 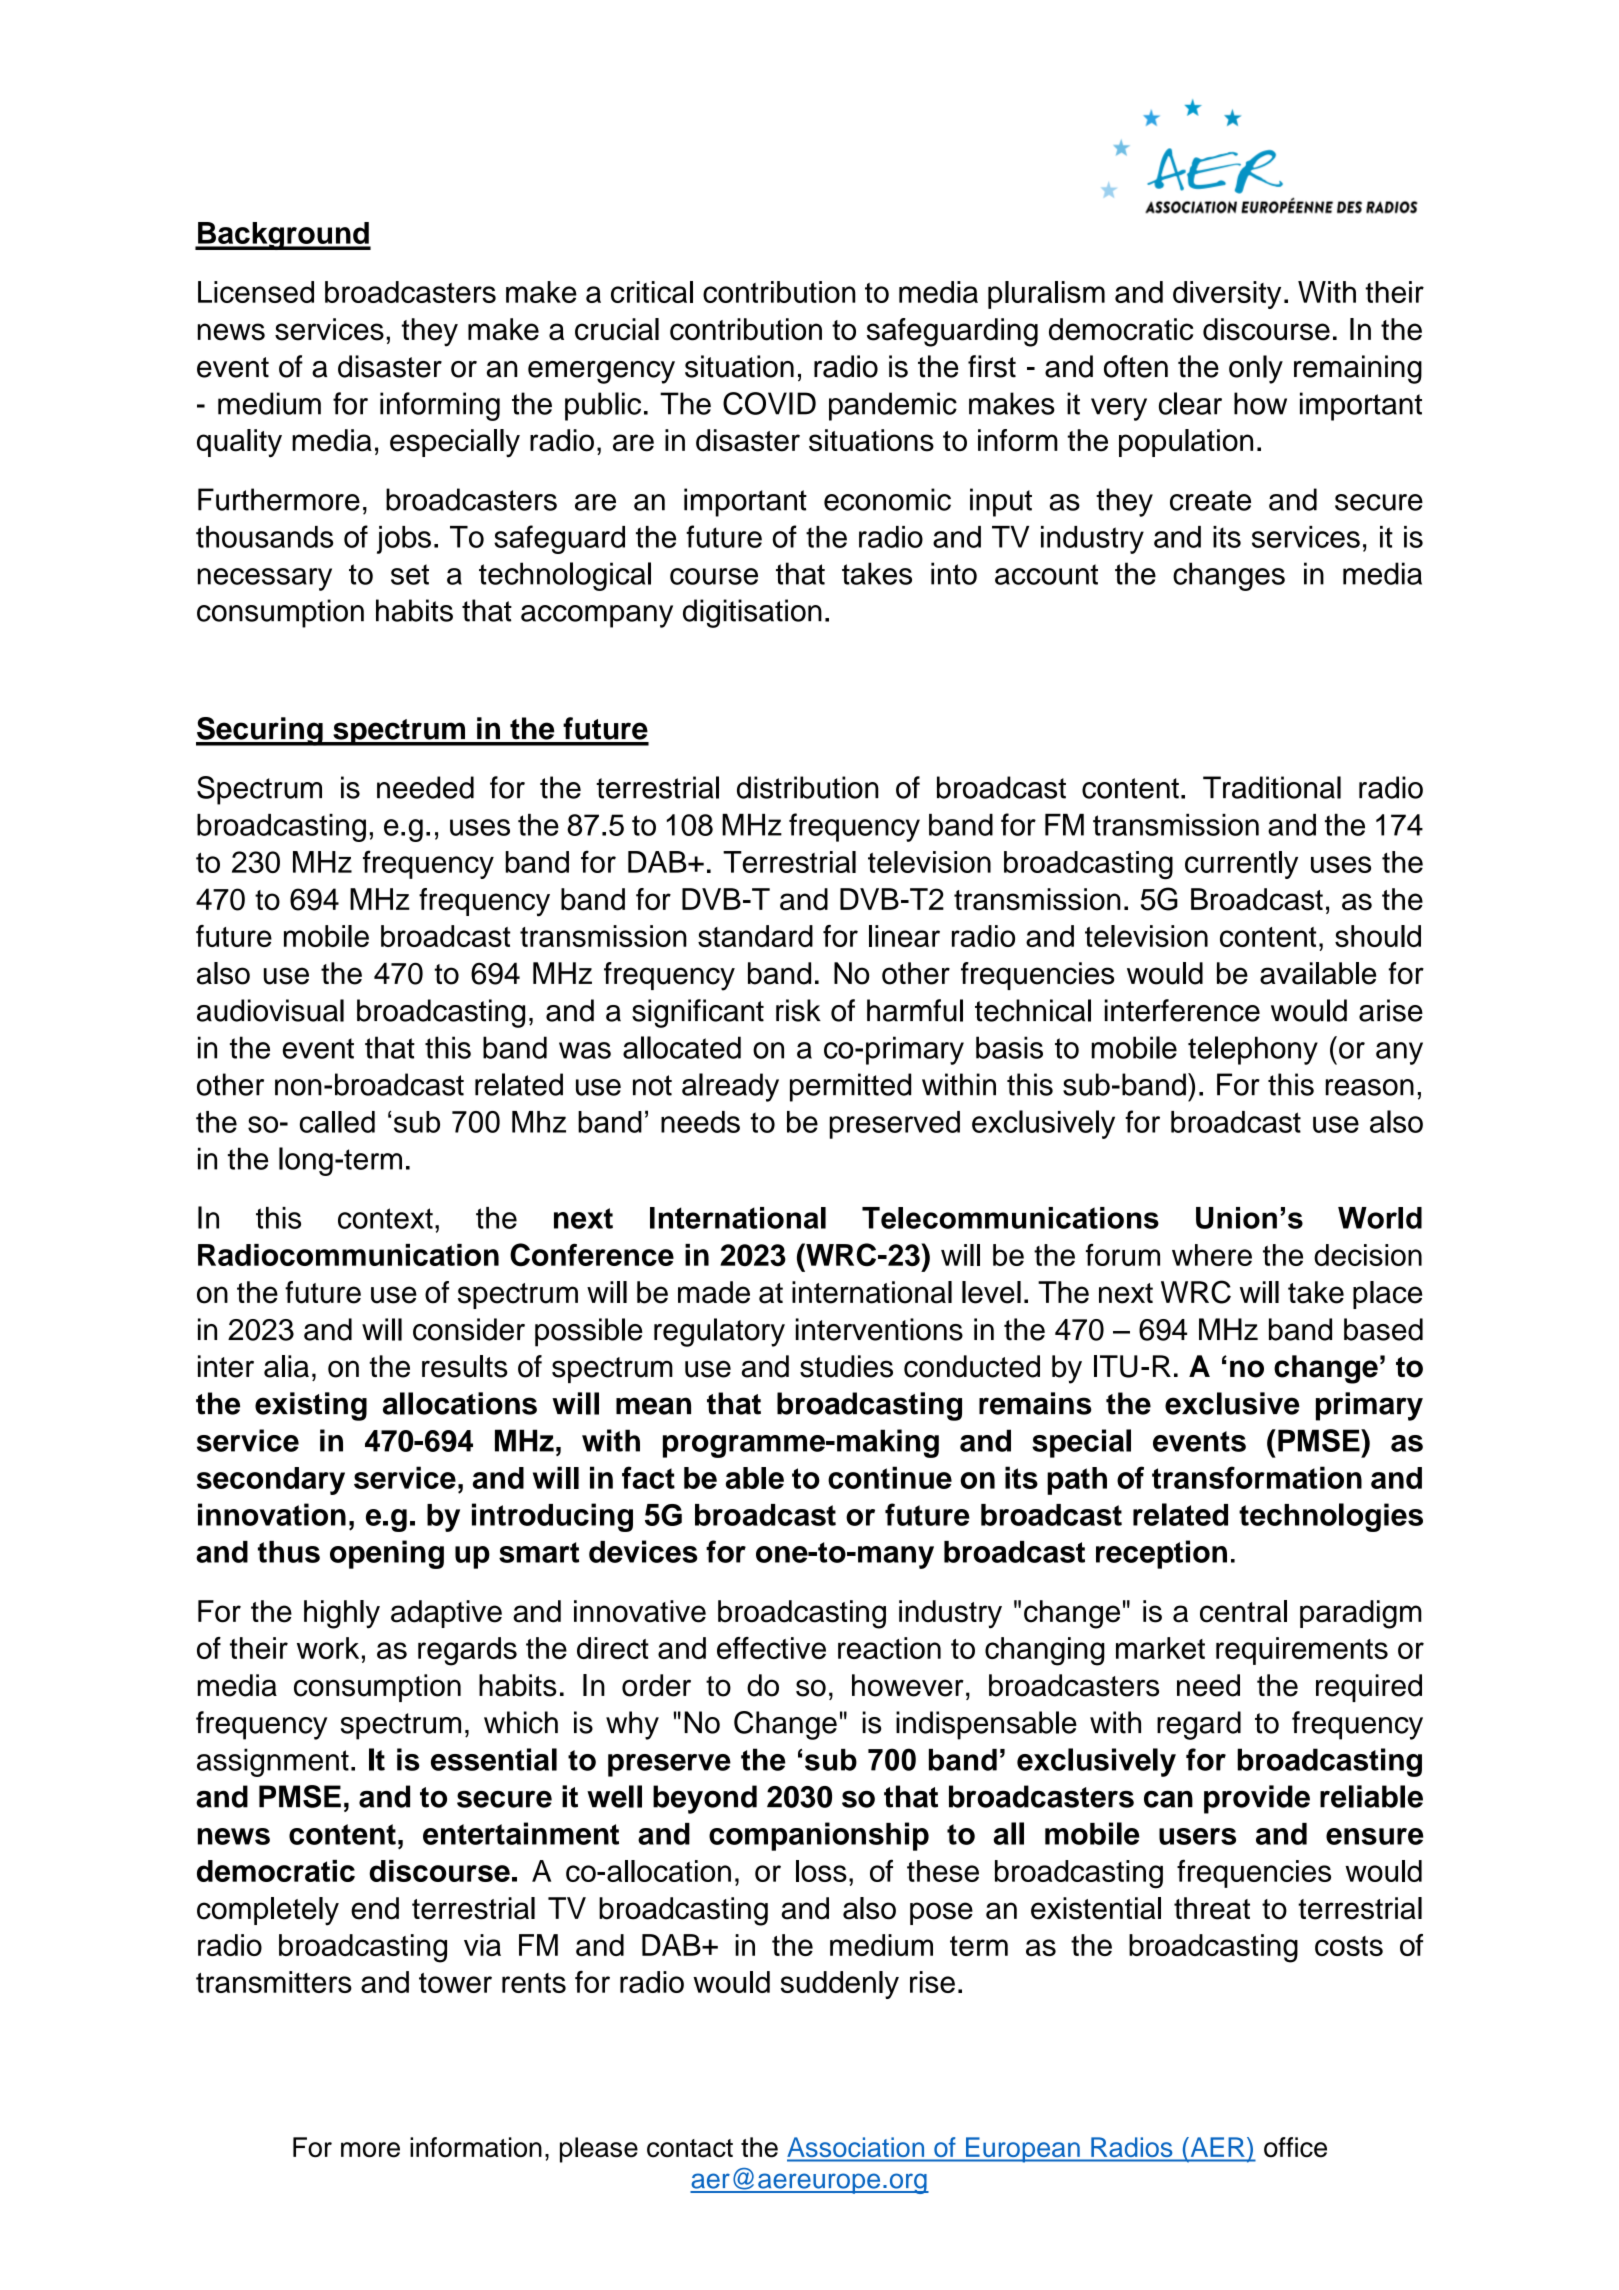 I want to click on Background, so click(x=283, y=236).
